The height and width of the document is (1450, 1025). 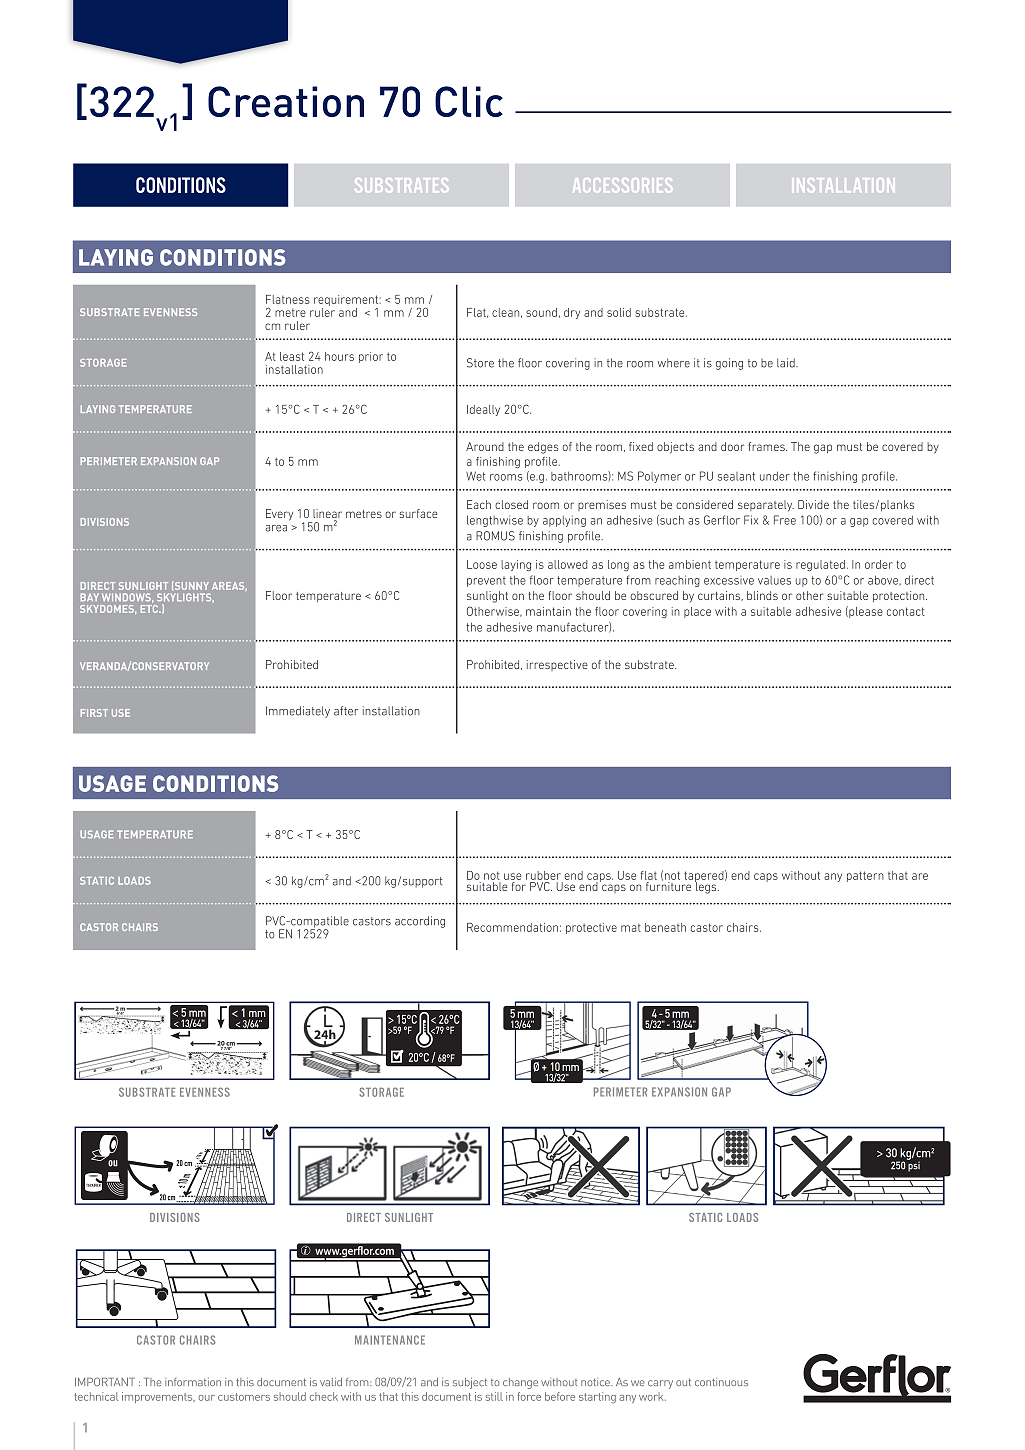 I want to click on FIRST, so click(x=94, y=713).
